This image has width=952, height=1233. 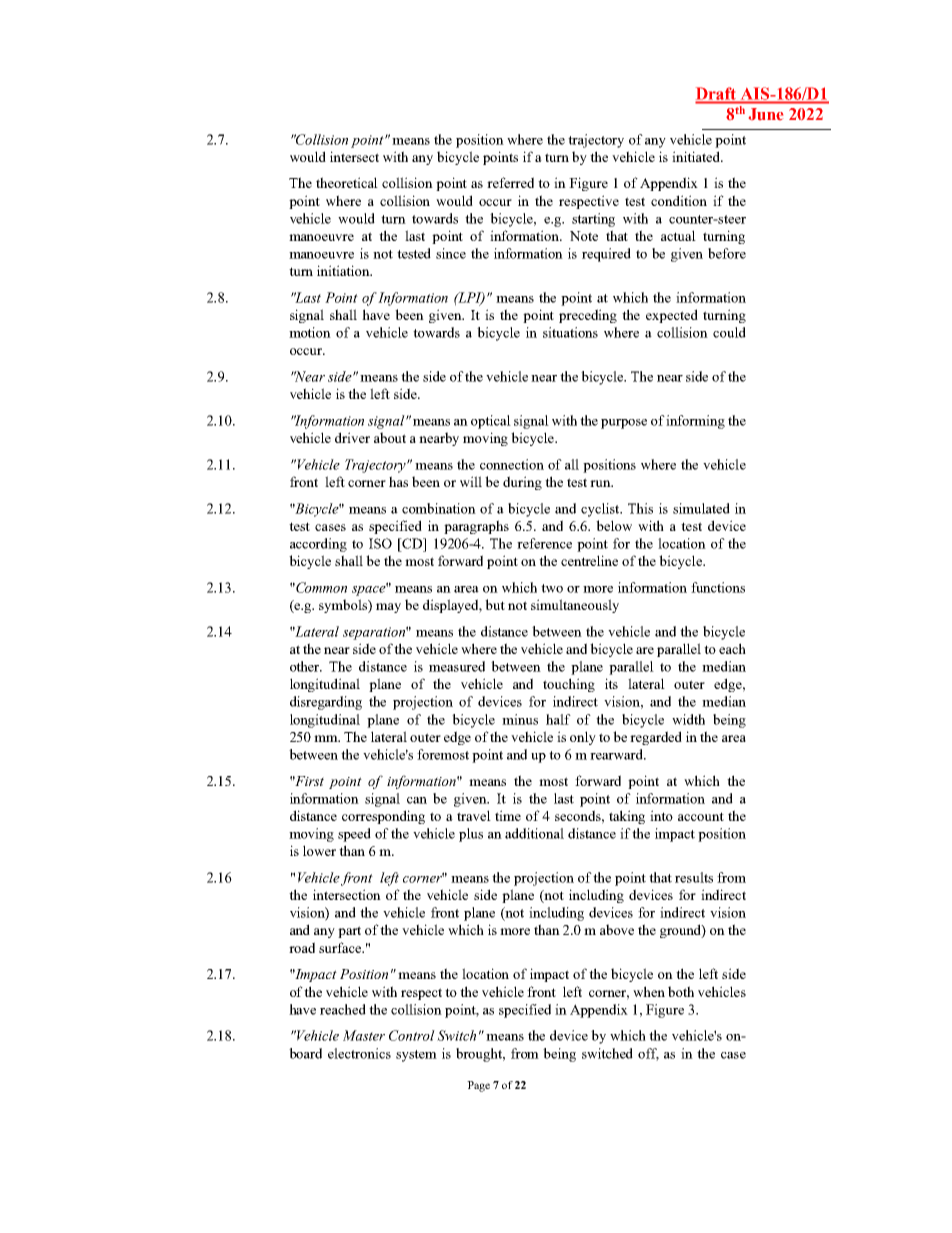 What do you see at coordinates (512, 464) in the image?
I see `connection` at bounding box center [512, 464].
